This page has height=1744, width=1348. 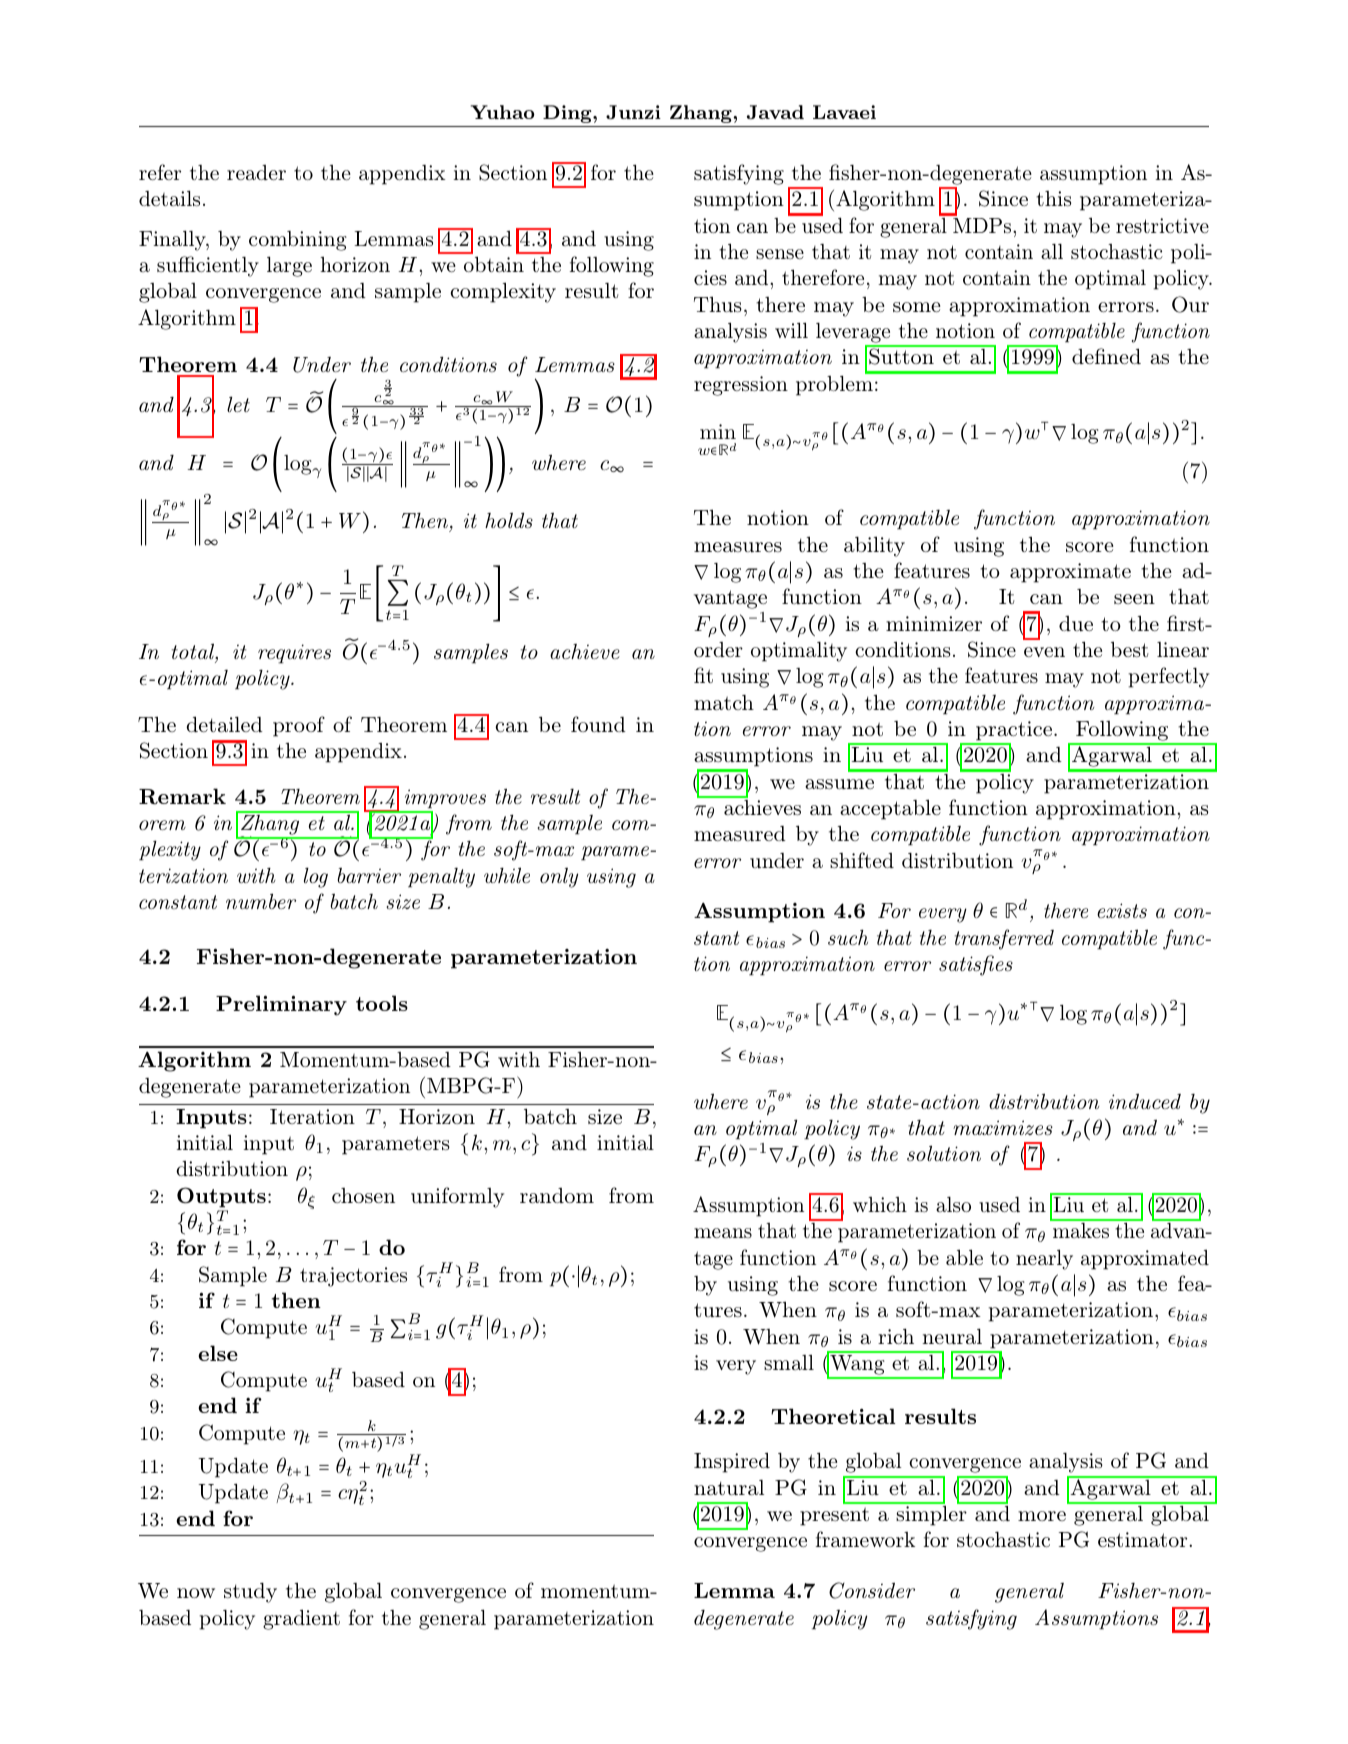 What do you see at coordinates (1122, 910) in the page?
I see `exists` at bounding box center [1122, 910].
